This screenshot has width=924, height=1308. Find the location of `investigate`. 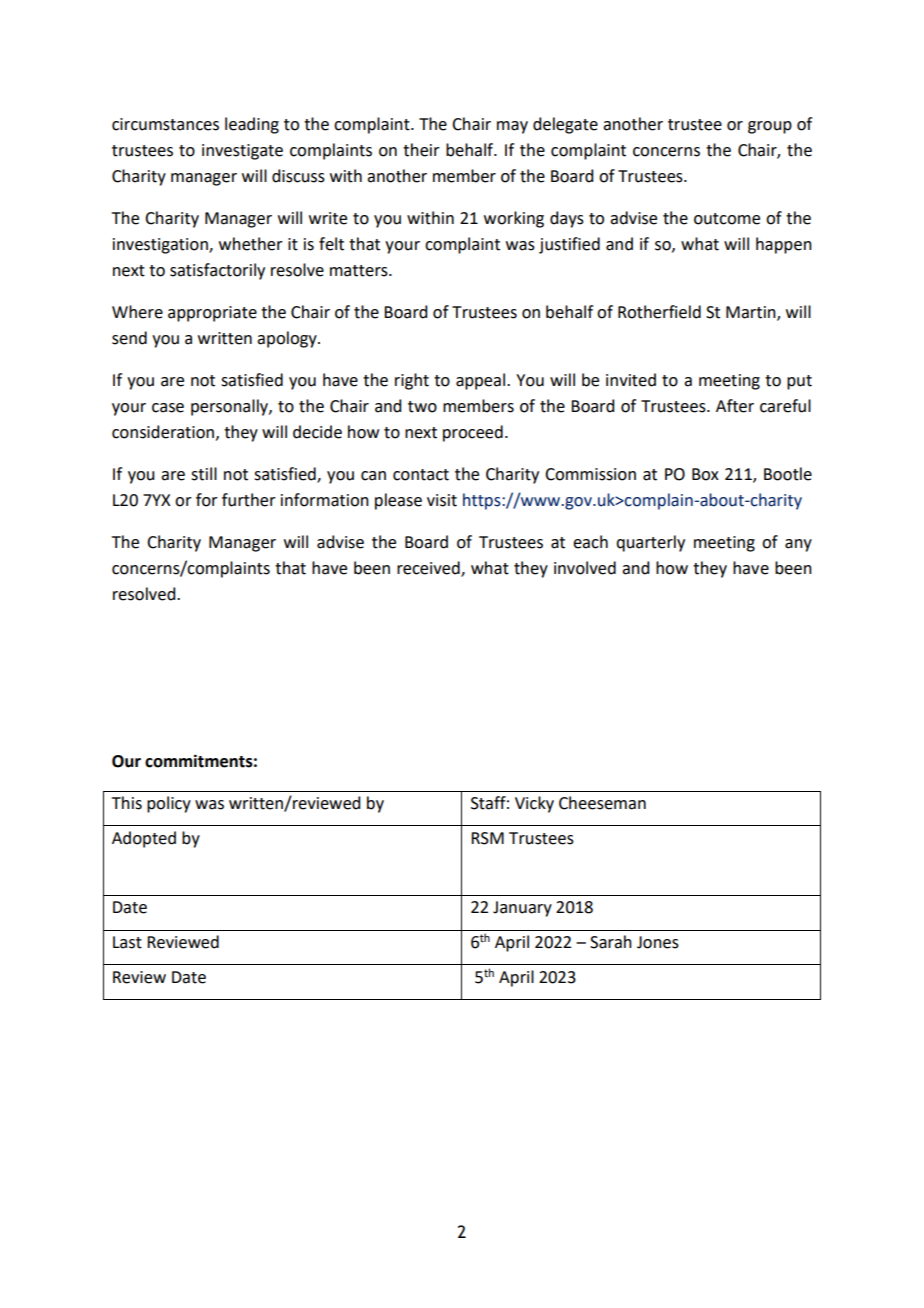

investigate is located at coordinates (242, 152).
